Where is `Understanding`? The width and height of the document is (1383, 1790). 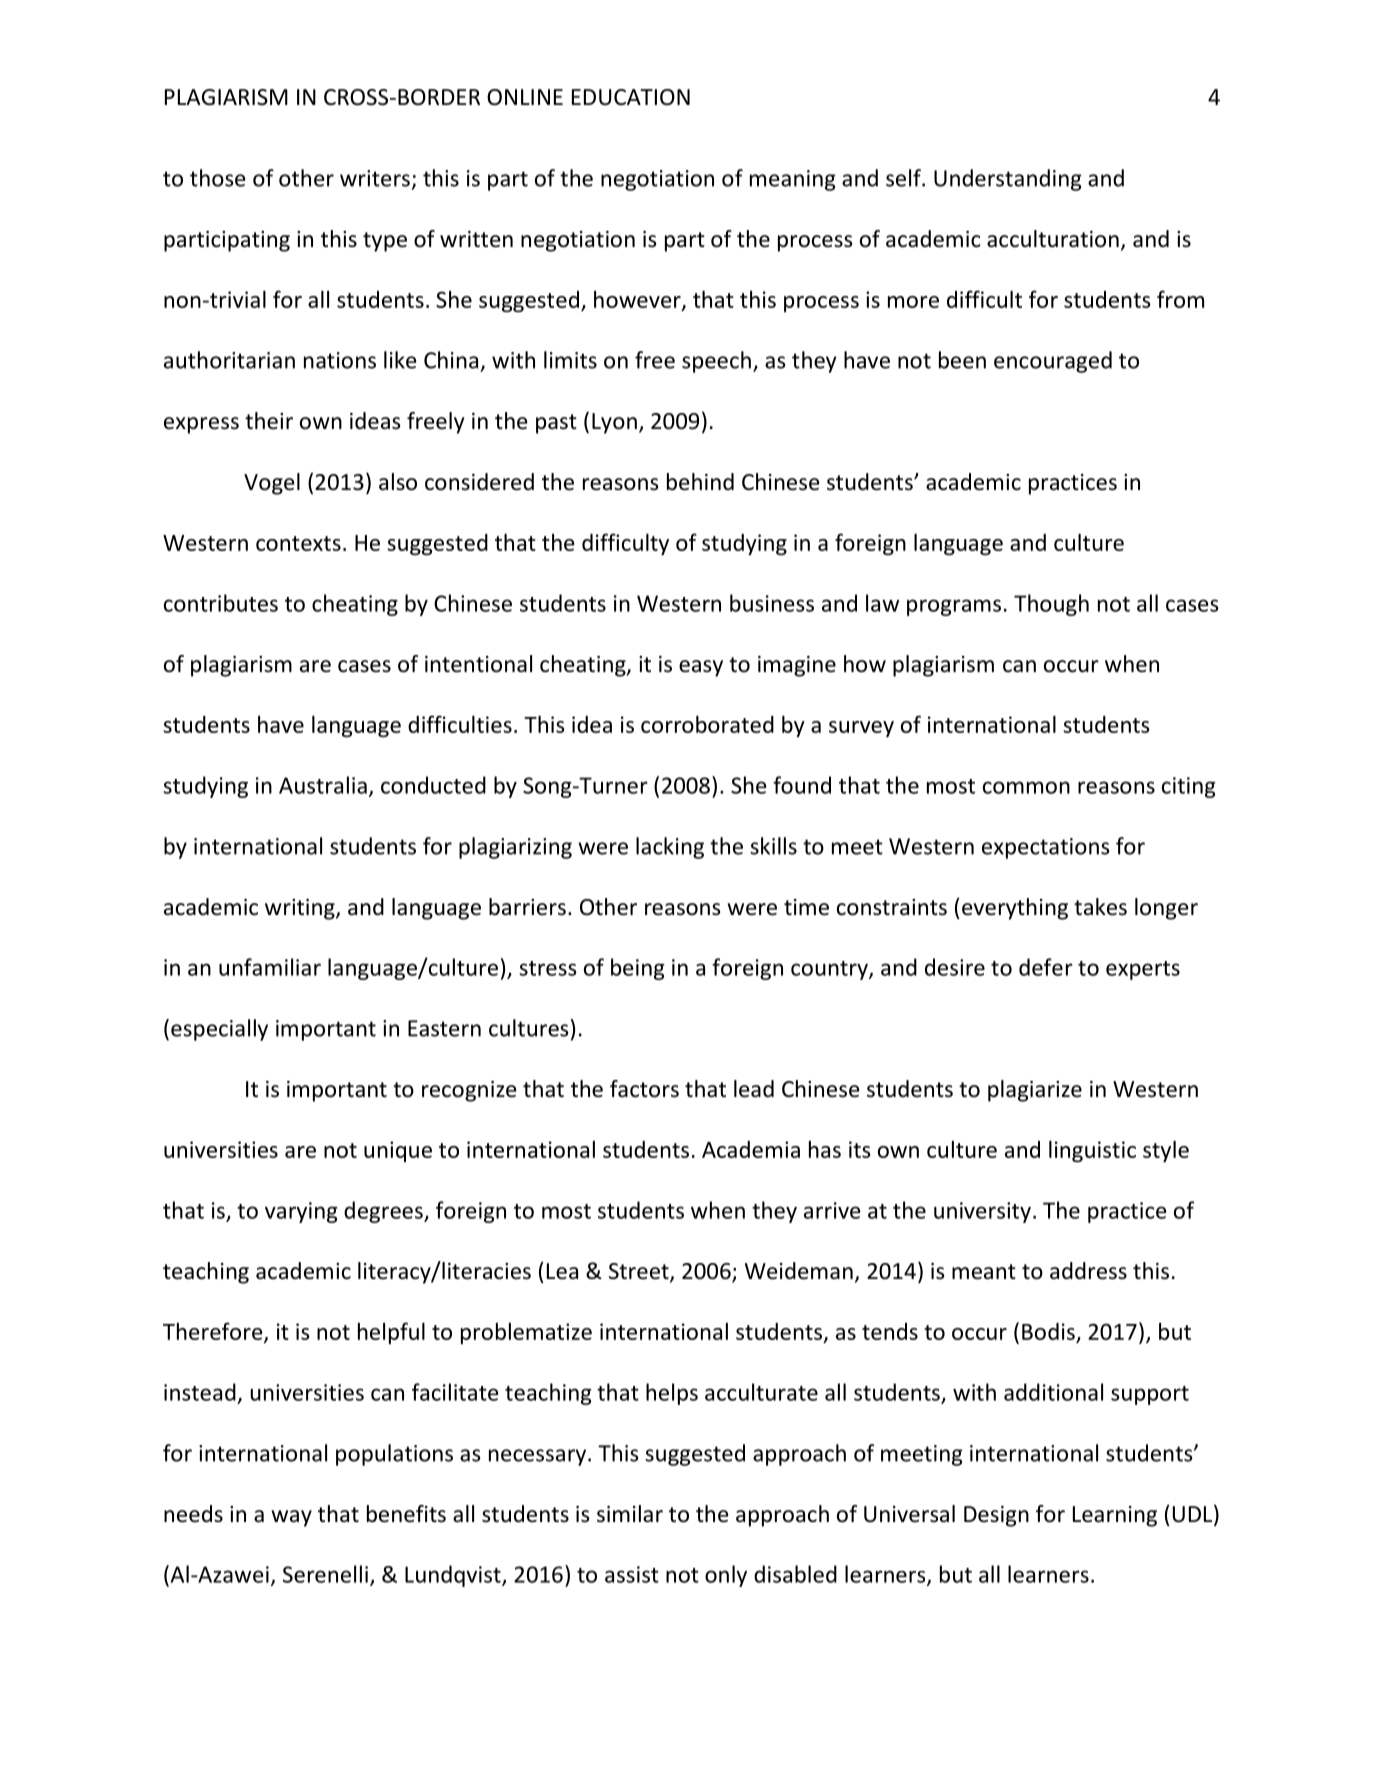 Understanding is located at coordinates (1008, 180).
